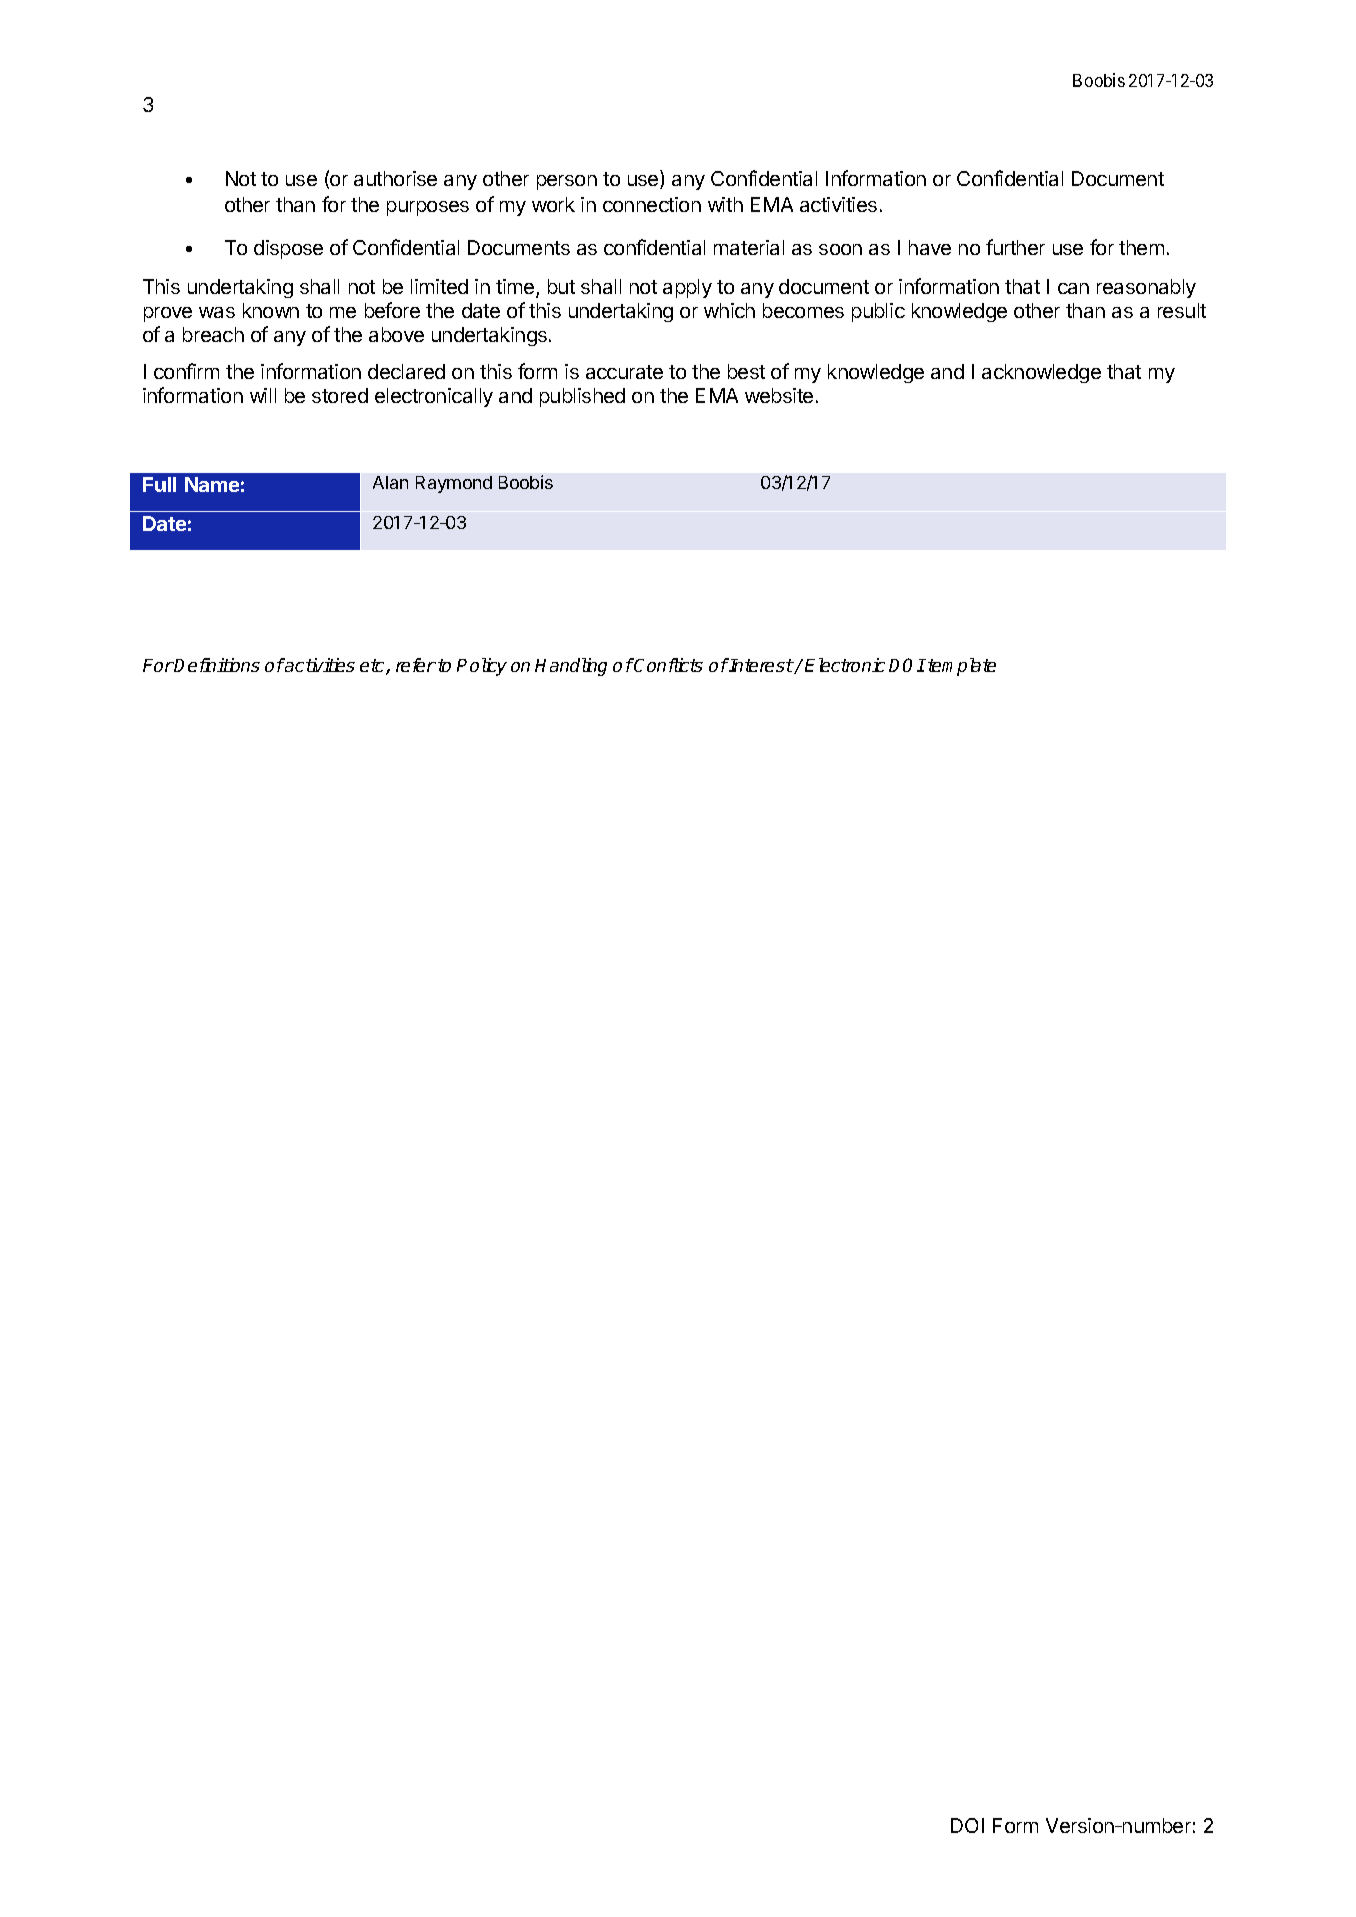 The image size is (1356, 1917). What do you see at coordinates (1015, 247) in the page?
I see `further` at bounding box center [1015, 247].
